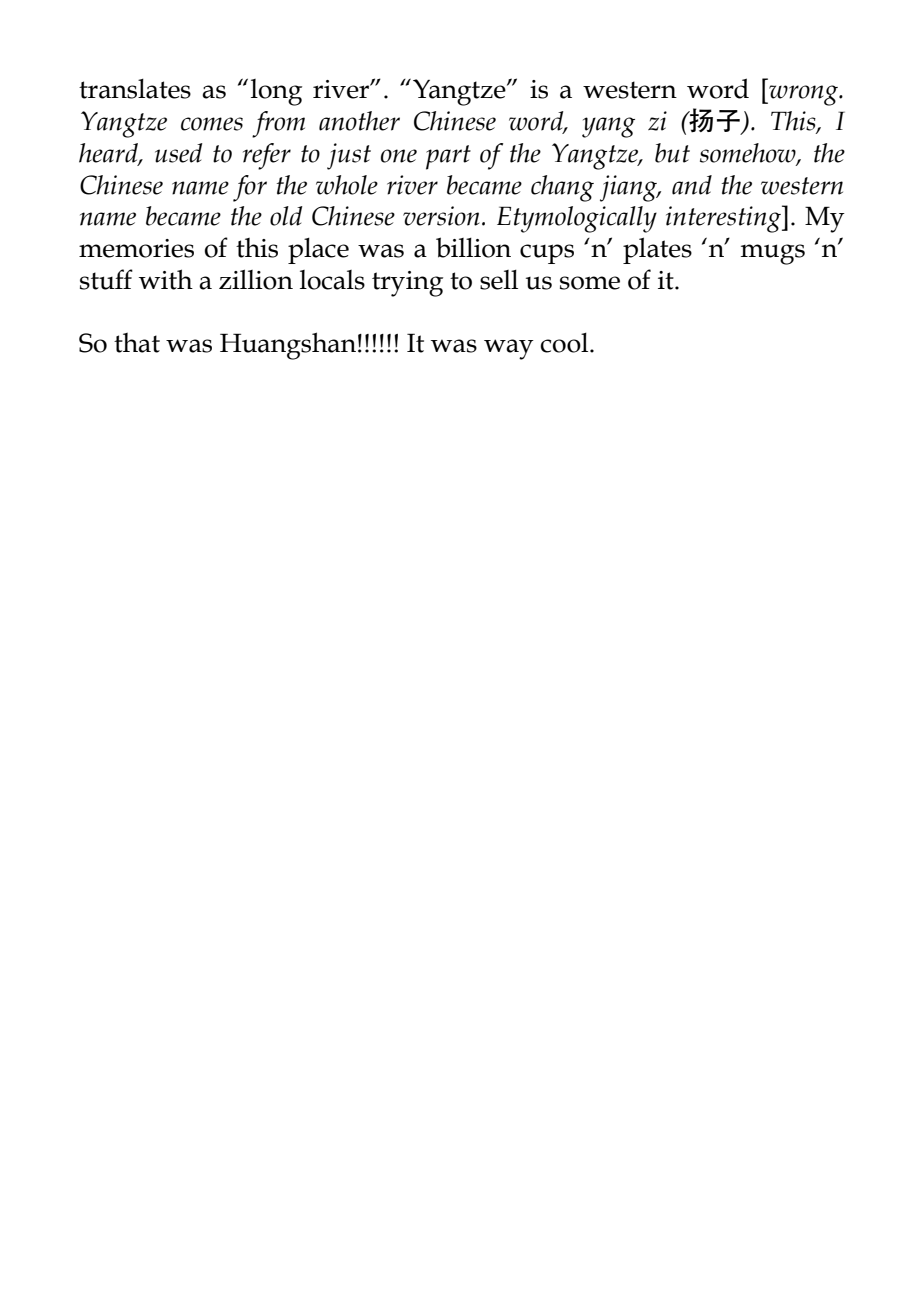 The height and width of the document is (1311, 924). I want to click on wrong, so click(803, 95).
